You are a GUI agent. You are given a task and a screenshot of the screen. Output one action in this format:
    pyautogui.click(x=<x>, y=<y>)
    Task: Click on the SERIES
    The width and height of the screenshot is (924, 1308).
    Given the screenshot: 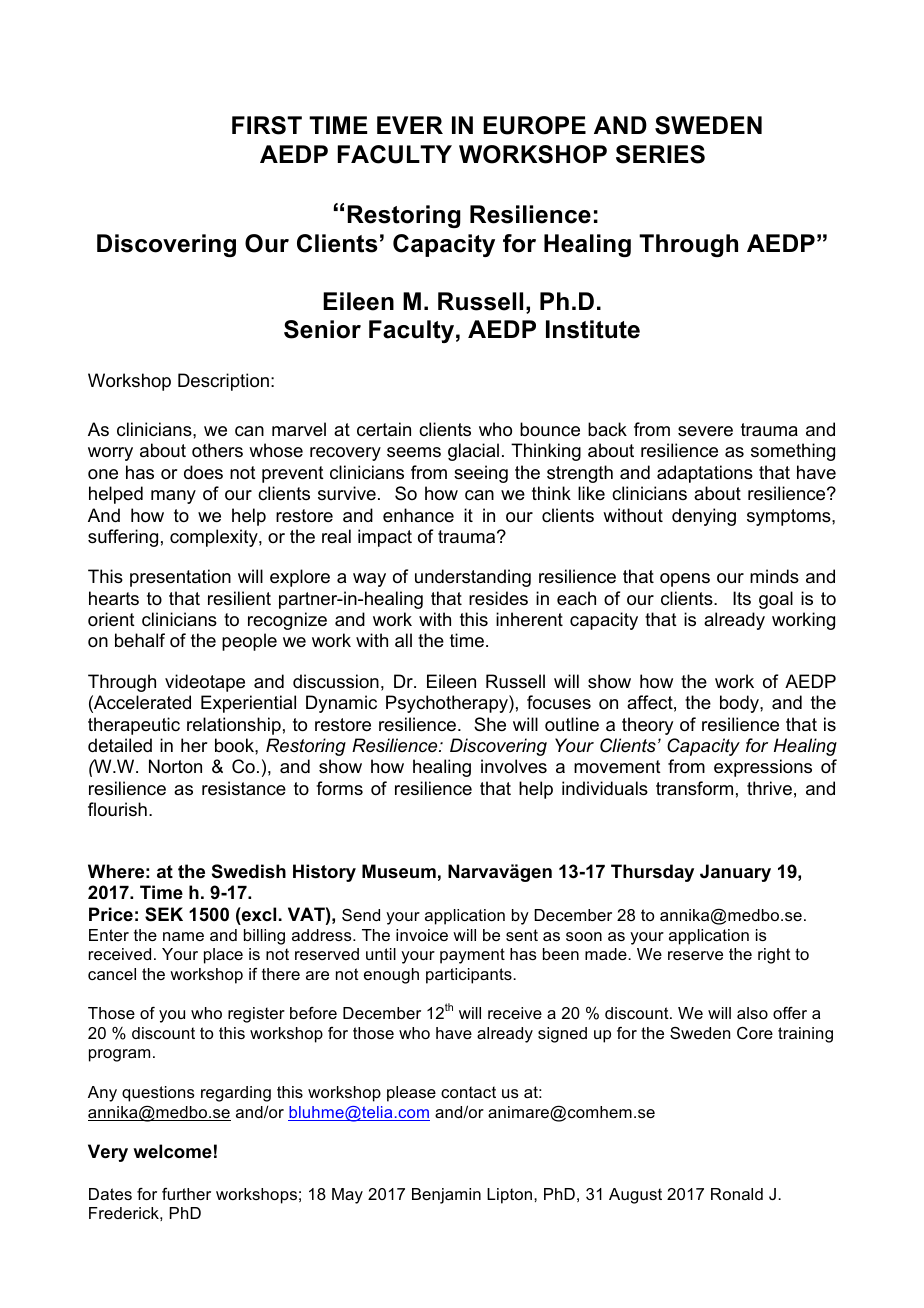 What is the action you would take?
    pyautogui.click(x=660, y=154)
